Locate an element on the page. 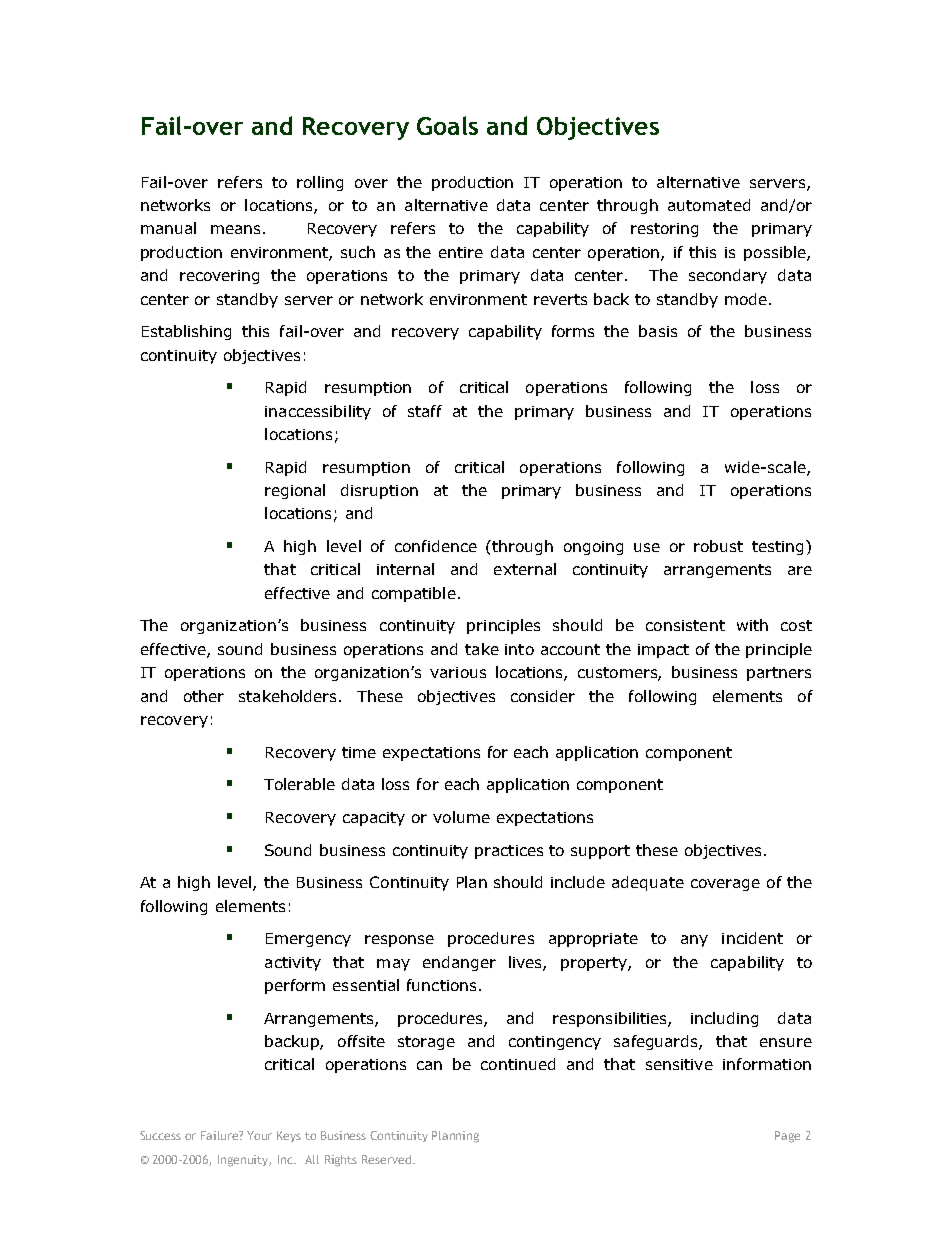 Image resolution: width=952 pixels, height=1233 pixels. automated is located at coordinates (709, 205).
